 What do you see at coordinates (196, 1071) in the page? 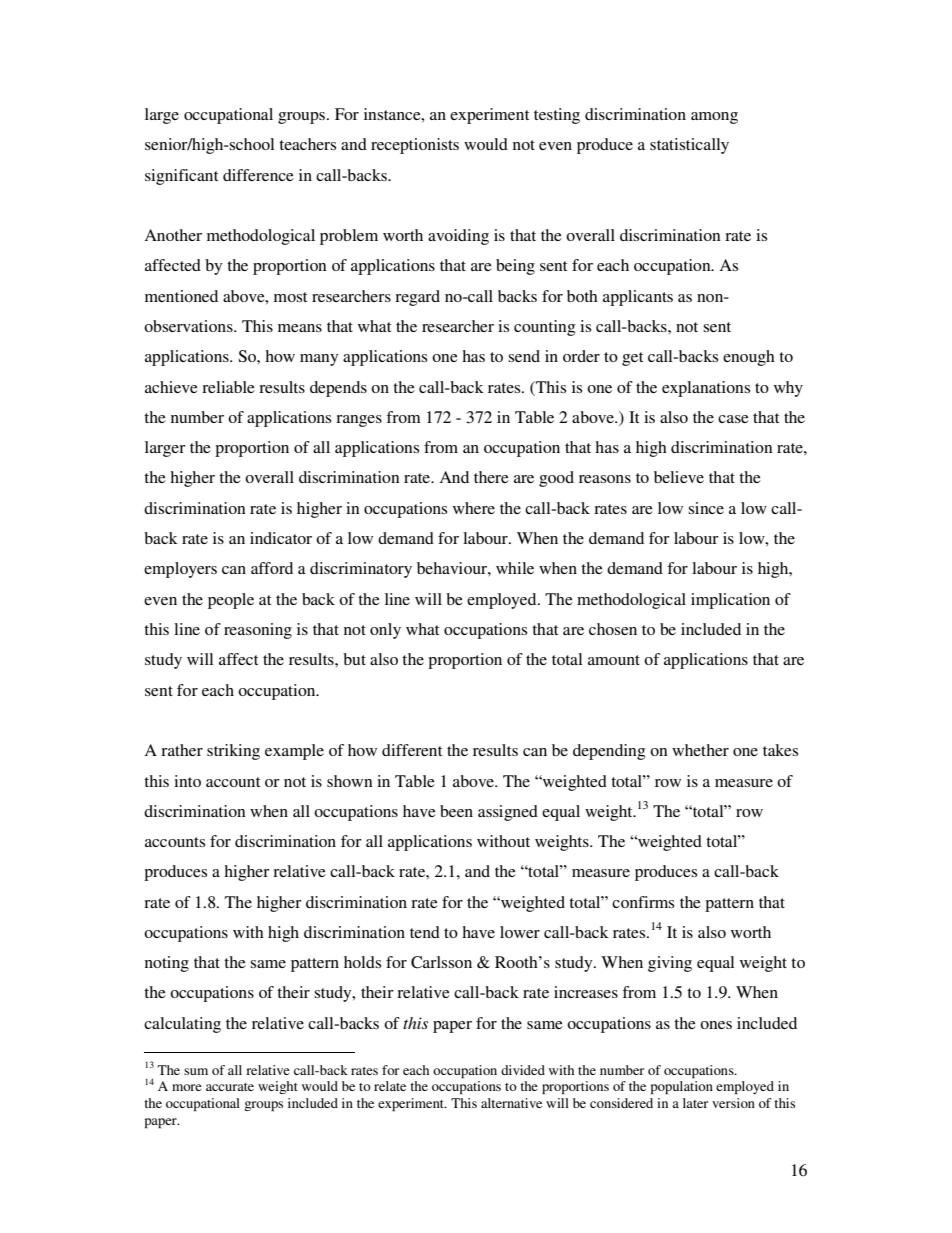
I see `sum` at bounding box center [196, 1071].
